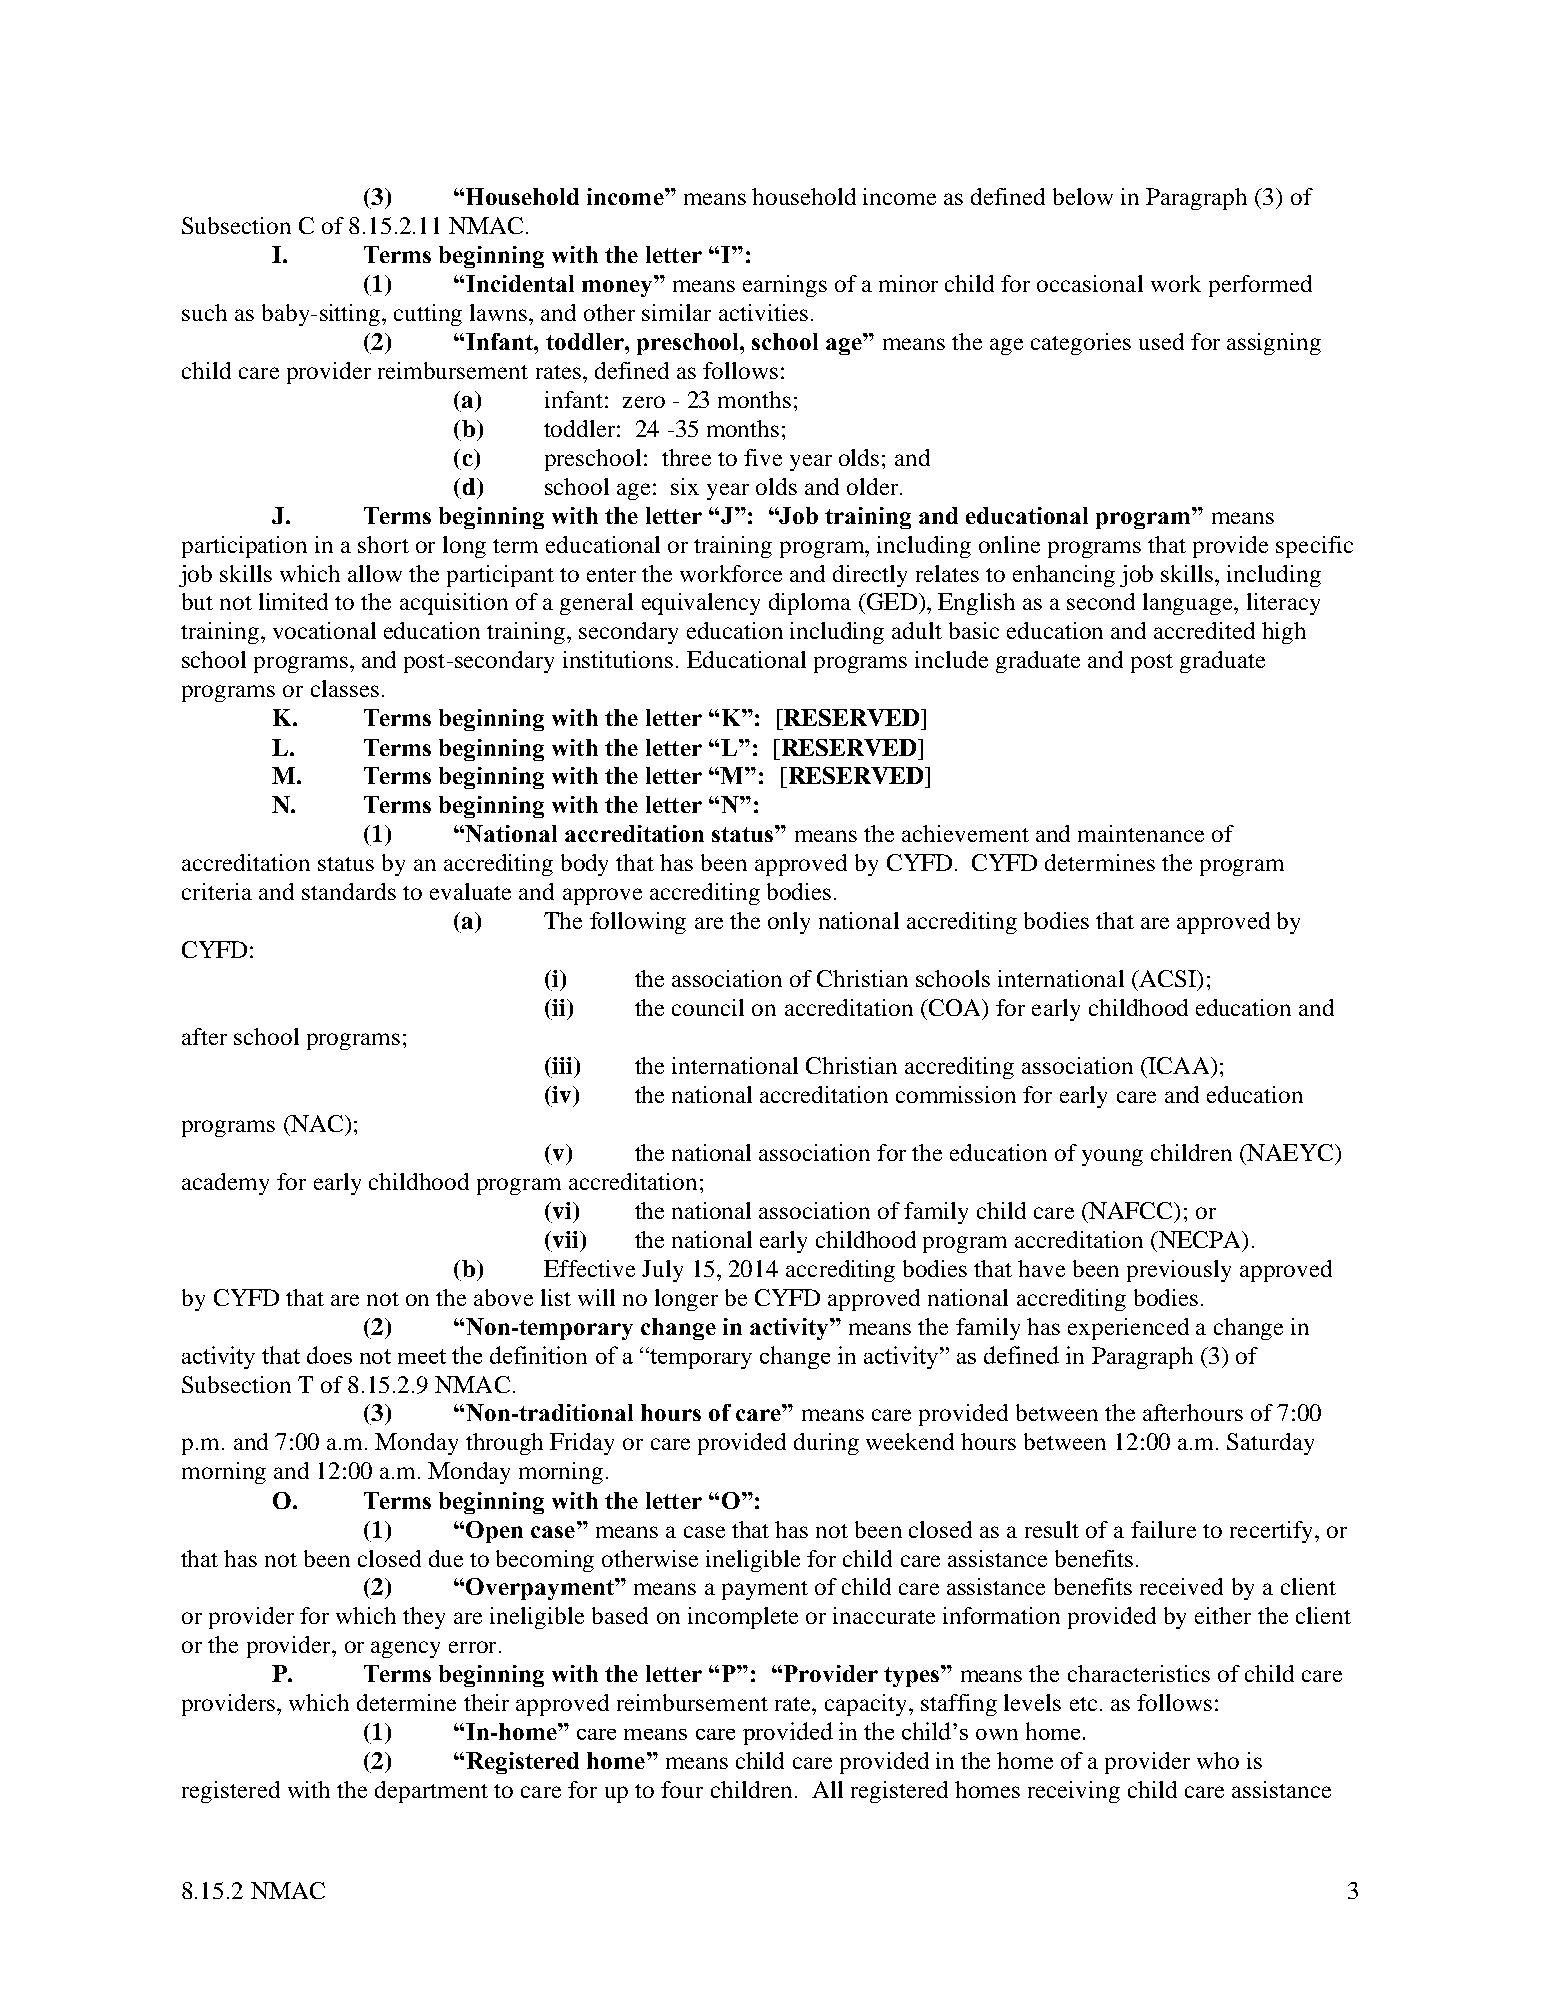 Image resolution: width=1541 pixels, height=1995 pixels. Describe the element at coordinates (1218, 1760) in the document. I see `who` at that location.
